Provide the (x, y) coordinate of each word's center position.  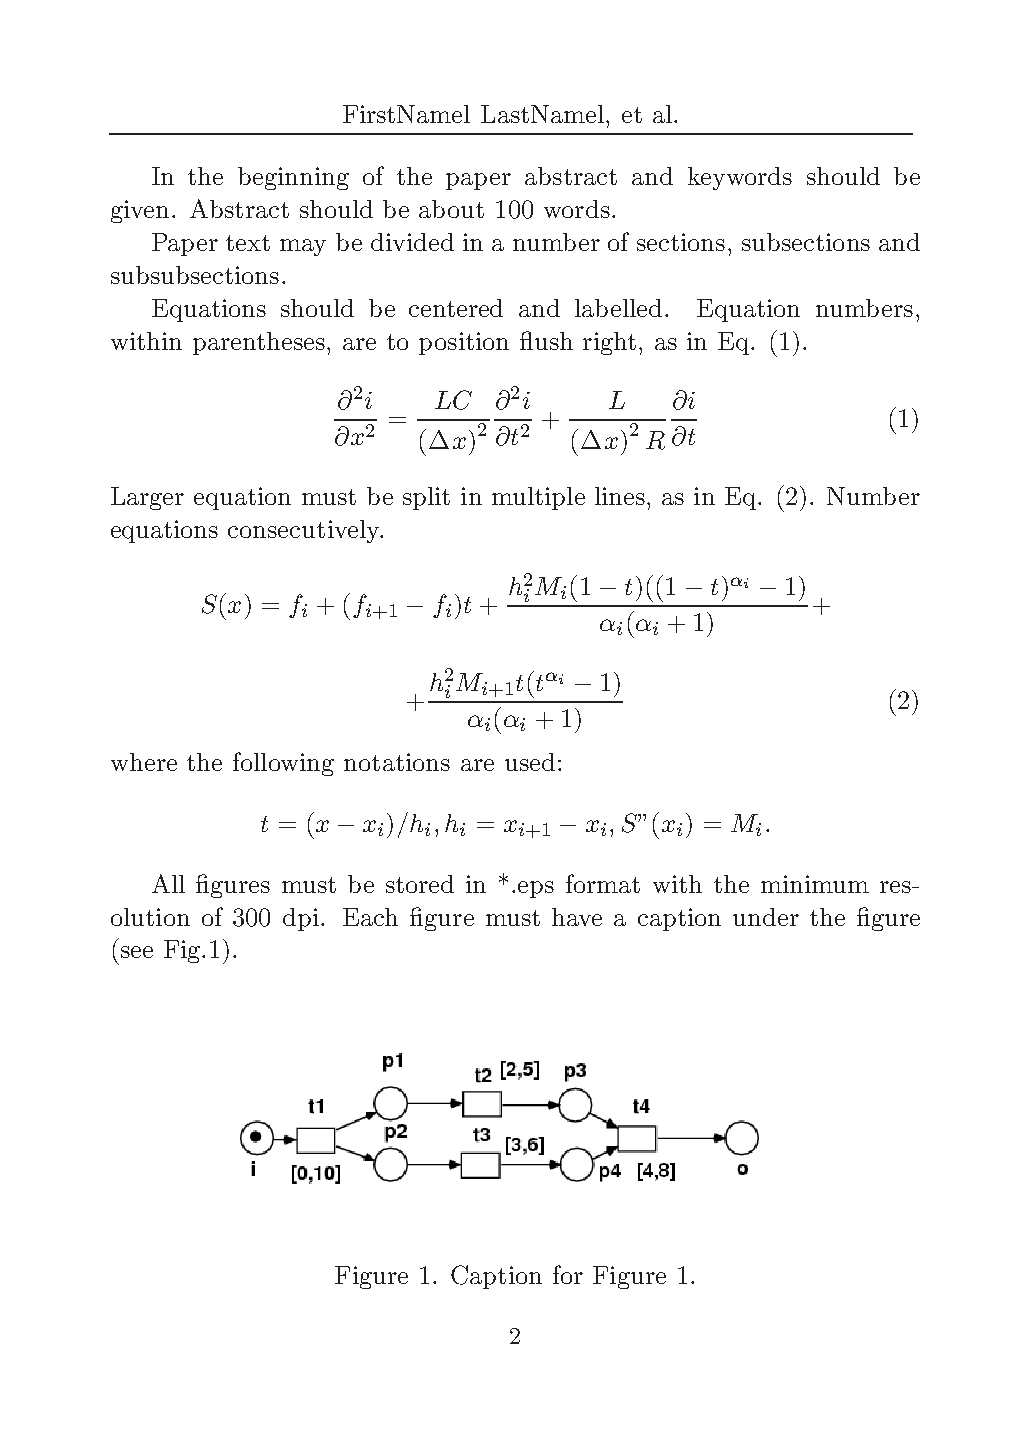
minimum (815, 884)
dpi (301, 919)
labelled (618, 308)
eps (536, 889)
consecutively (305, 531)
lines (620, 496)
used (530, 762)
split (426, 498)
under (766, 917)
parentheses (259, 343)
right (609, 343)
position (464, 343)
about (451, 209)
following (283, 764)
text (248, 243)
